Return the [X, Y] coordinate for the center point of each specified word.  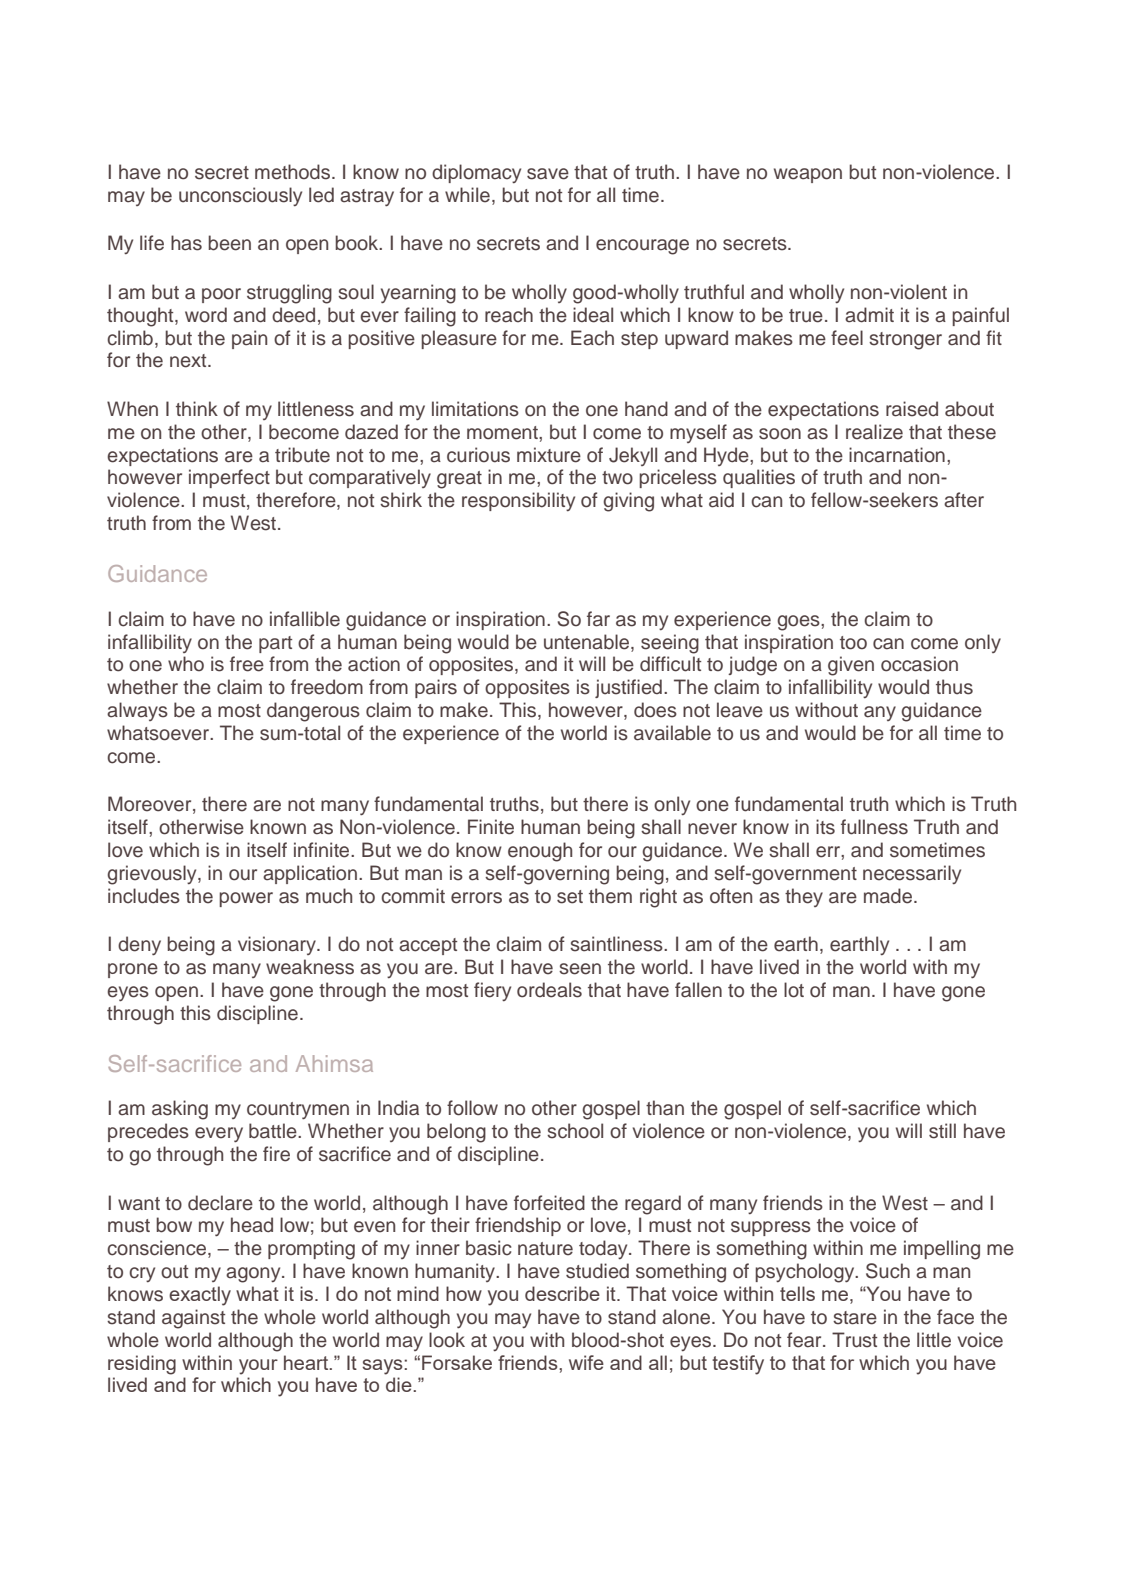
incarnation [897, 455]
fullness [874, 827]
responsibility [518, 501]
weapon [808, 175]
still [942, 1131]
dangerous [313, 712]
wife [586, 1362]
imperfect [229, 478]
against [193, 1319]
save [548, 174]
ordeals [549, 990]
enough [540, 852]
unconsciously [240, 196]
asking [180, 1110]
